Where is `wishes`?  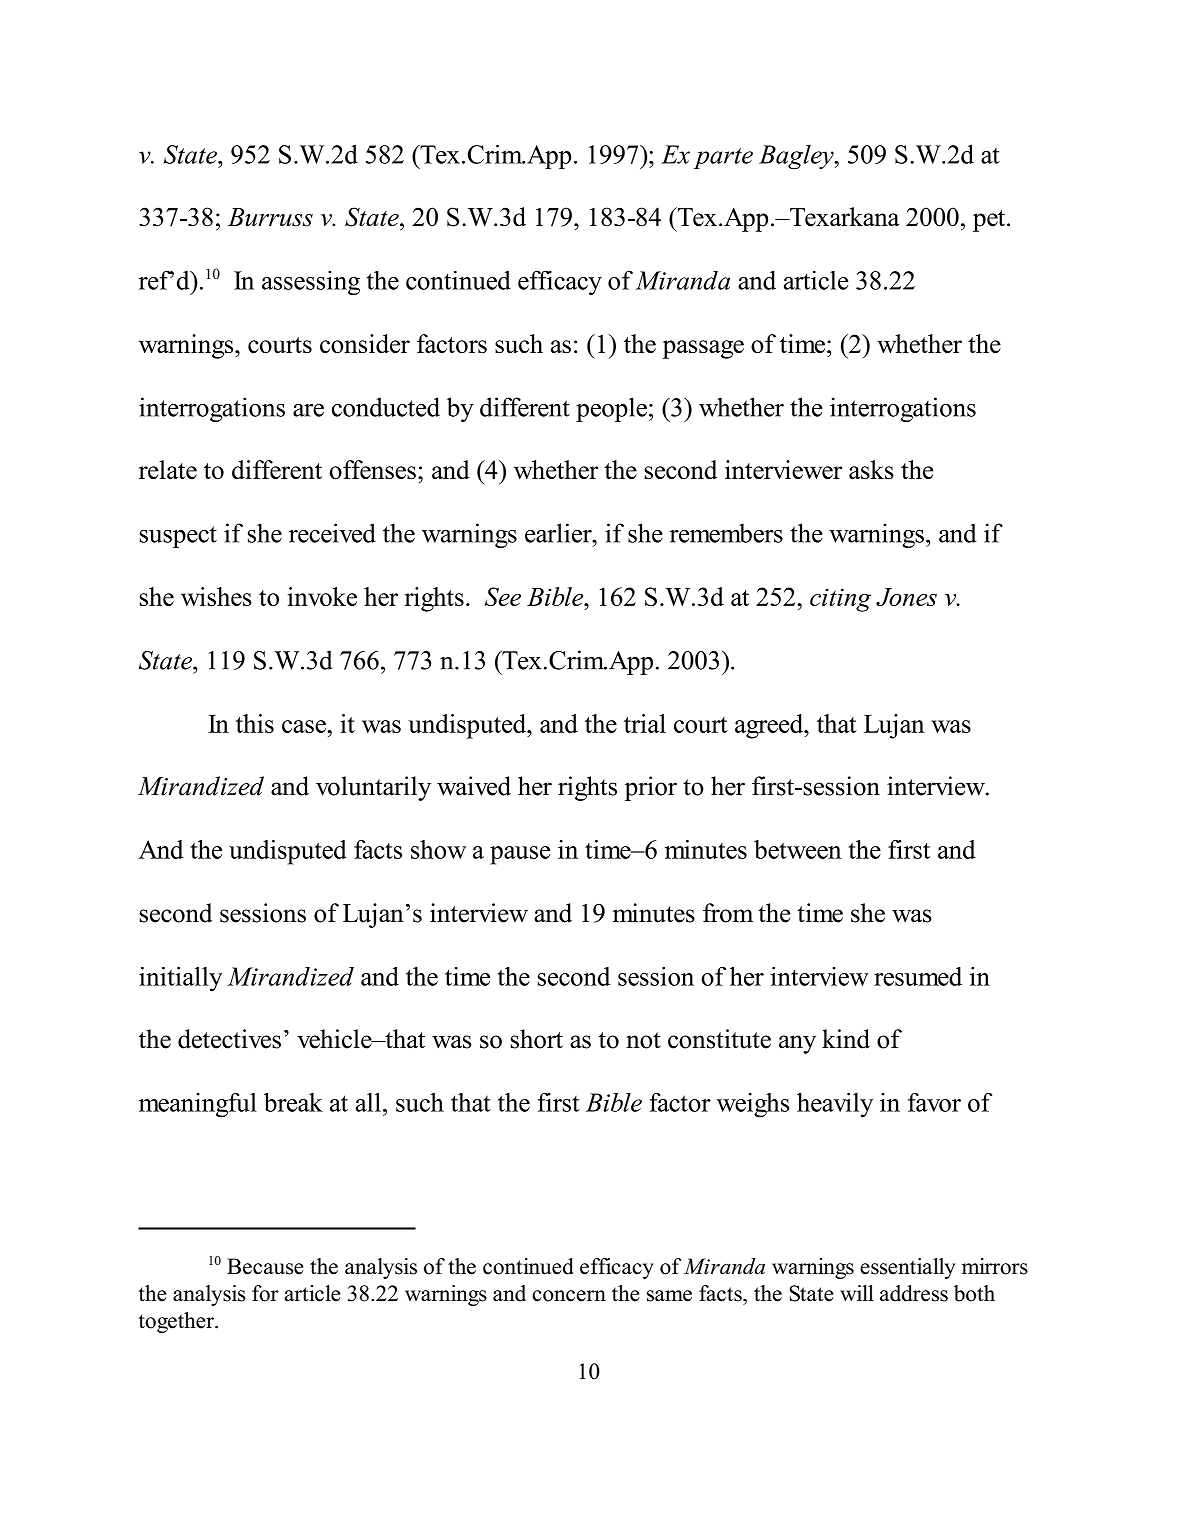
wishes is located at coordinates (216, 596).
